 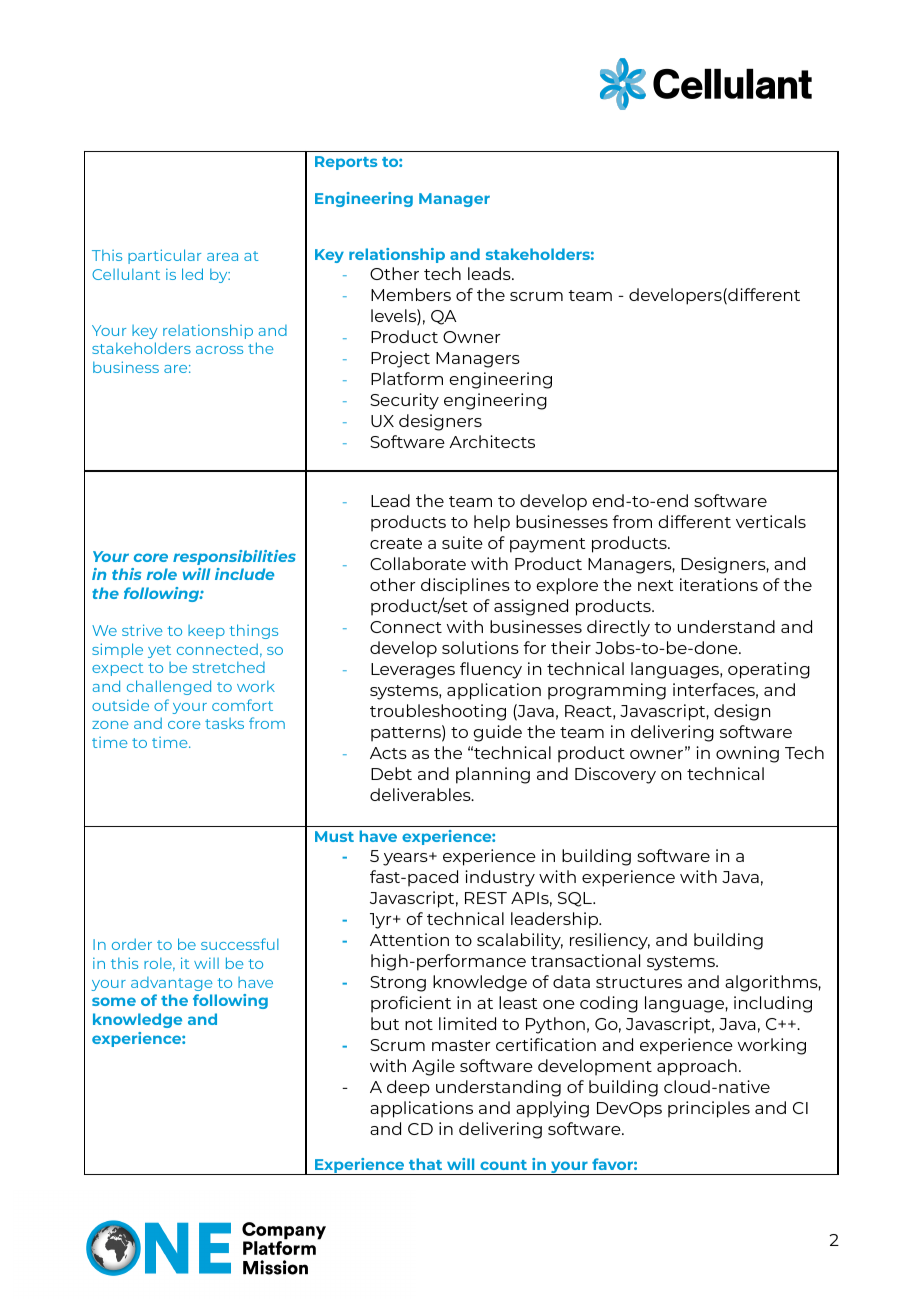 I want to click on owning, so click(x=747, y=754).
